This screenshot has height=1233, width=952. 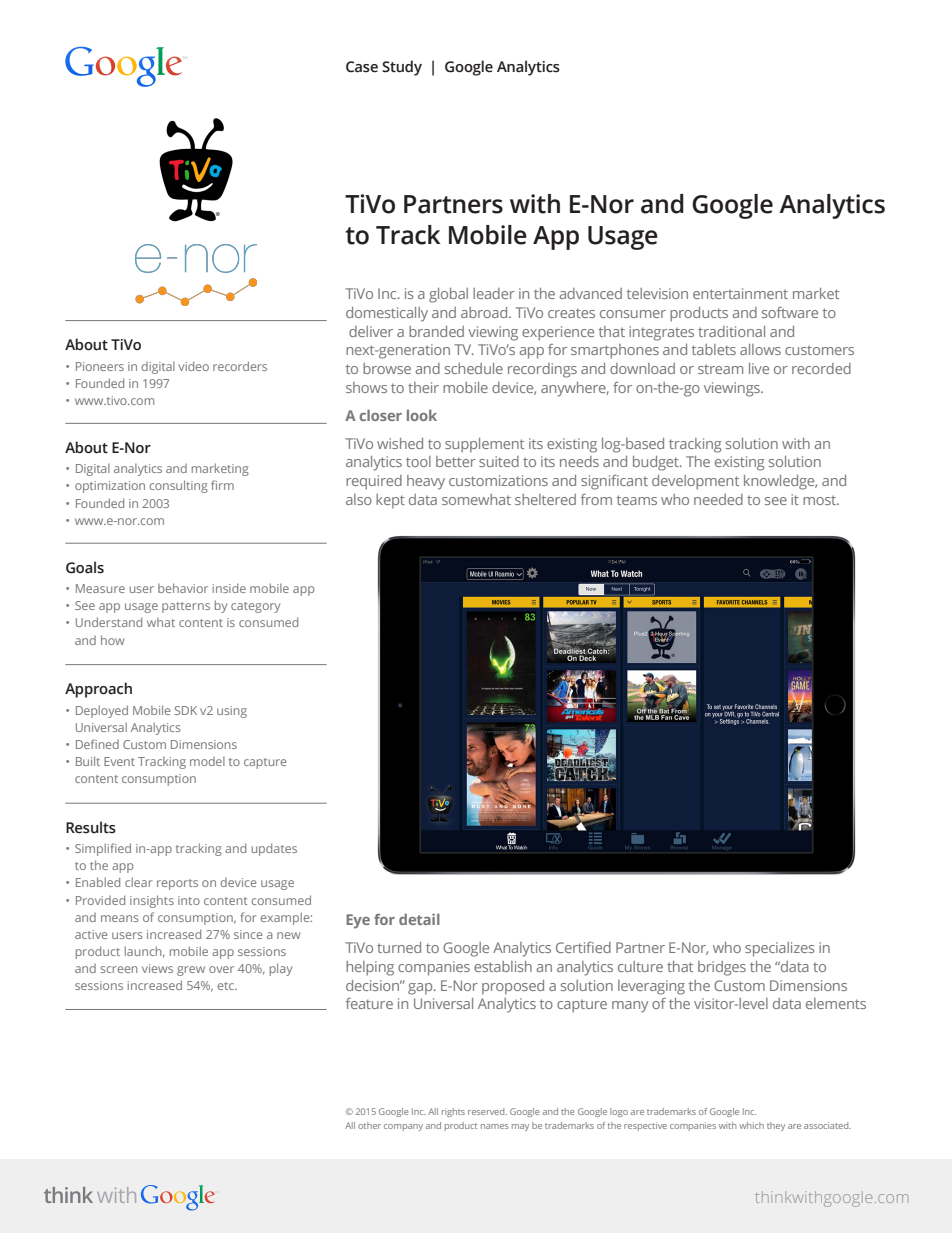 I want to click on rights, so click(x=453, y=1112).
